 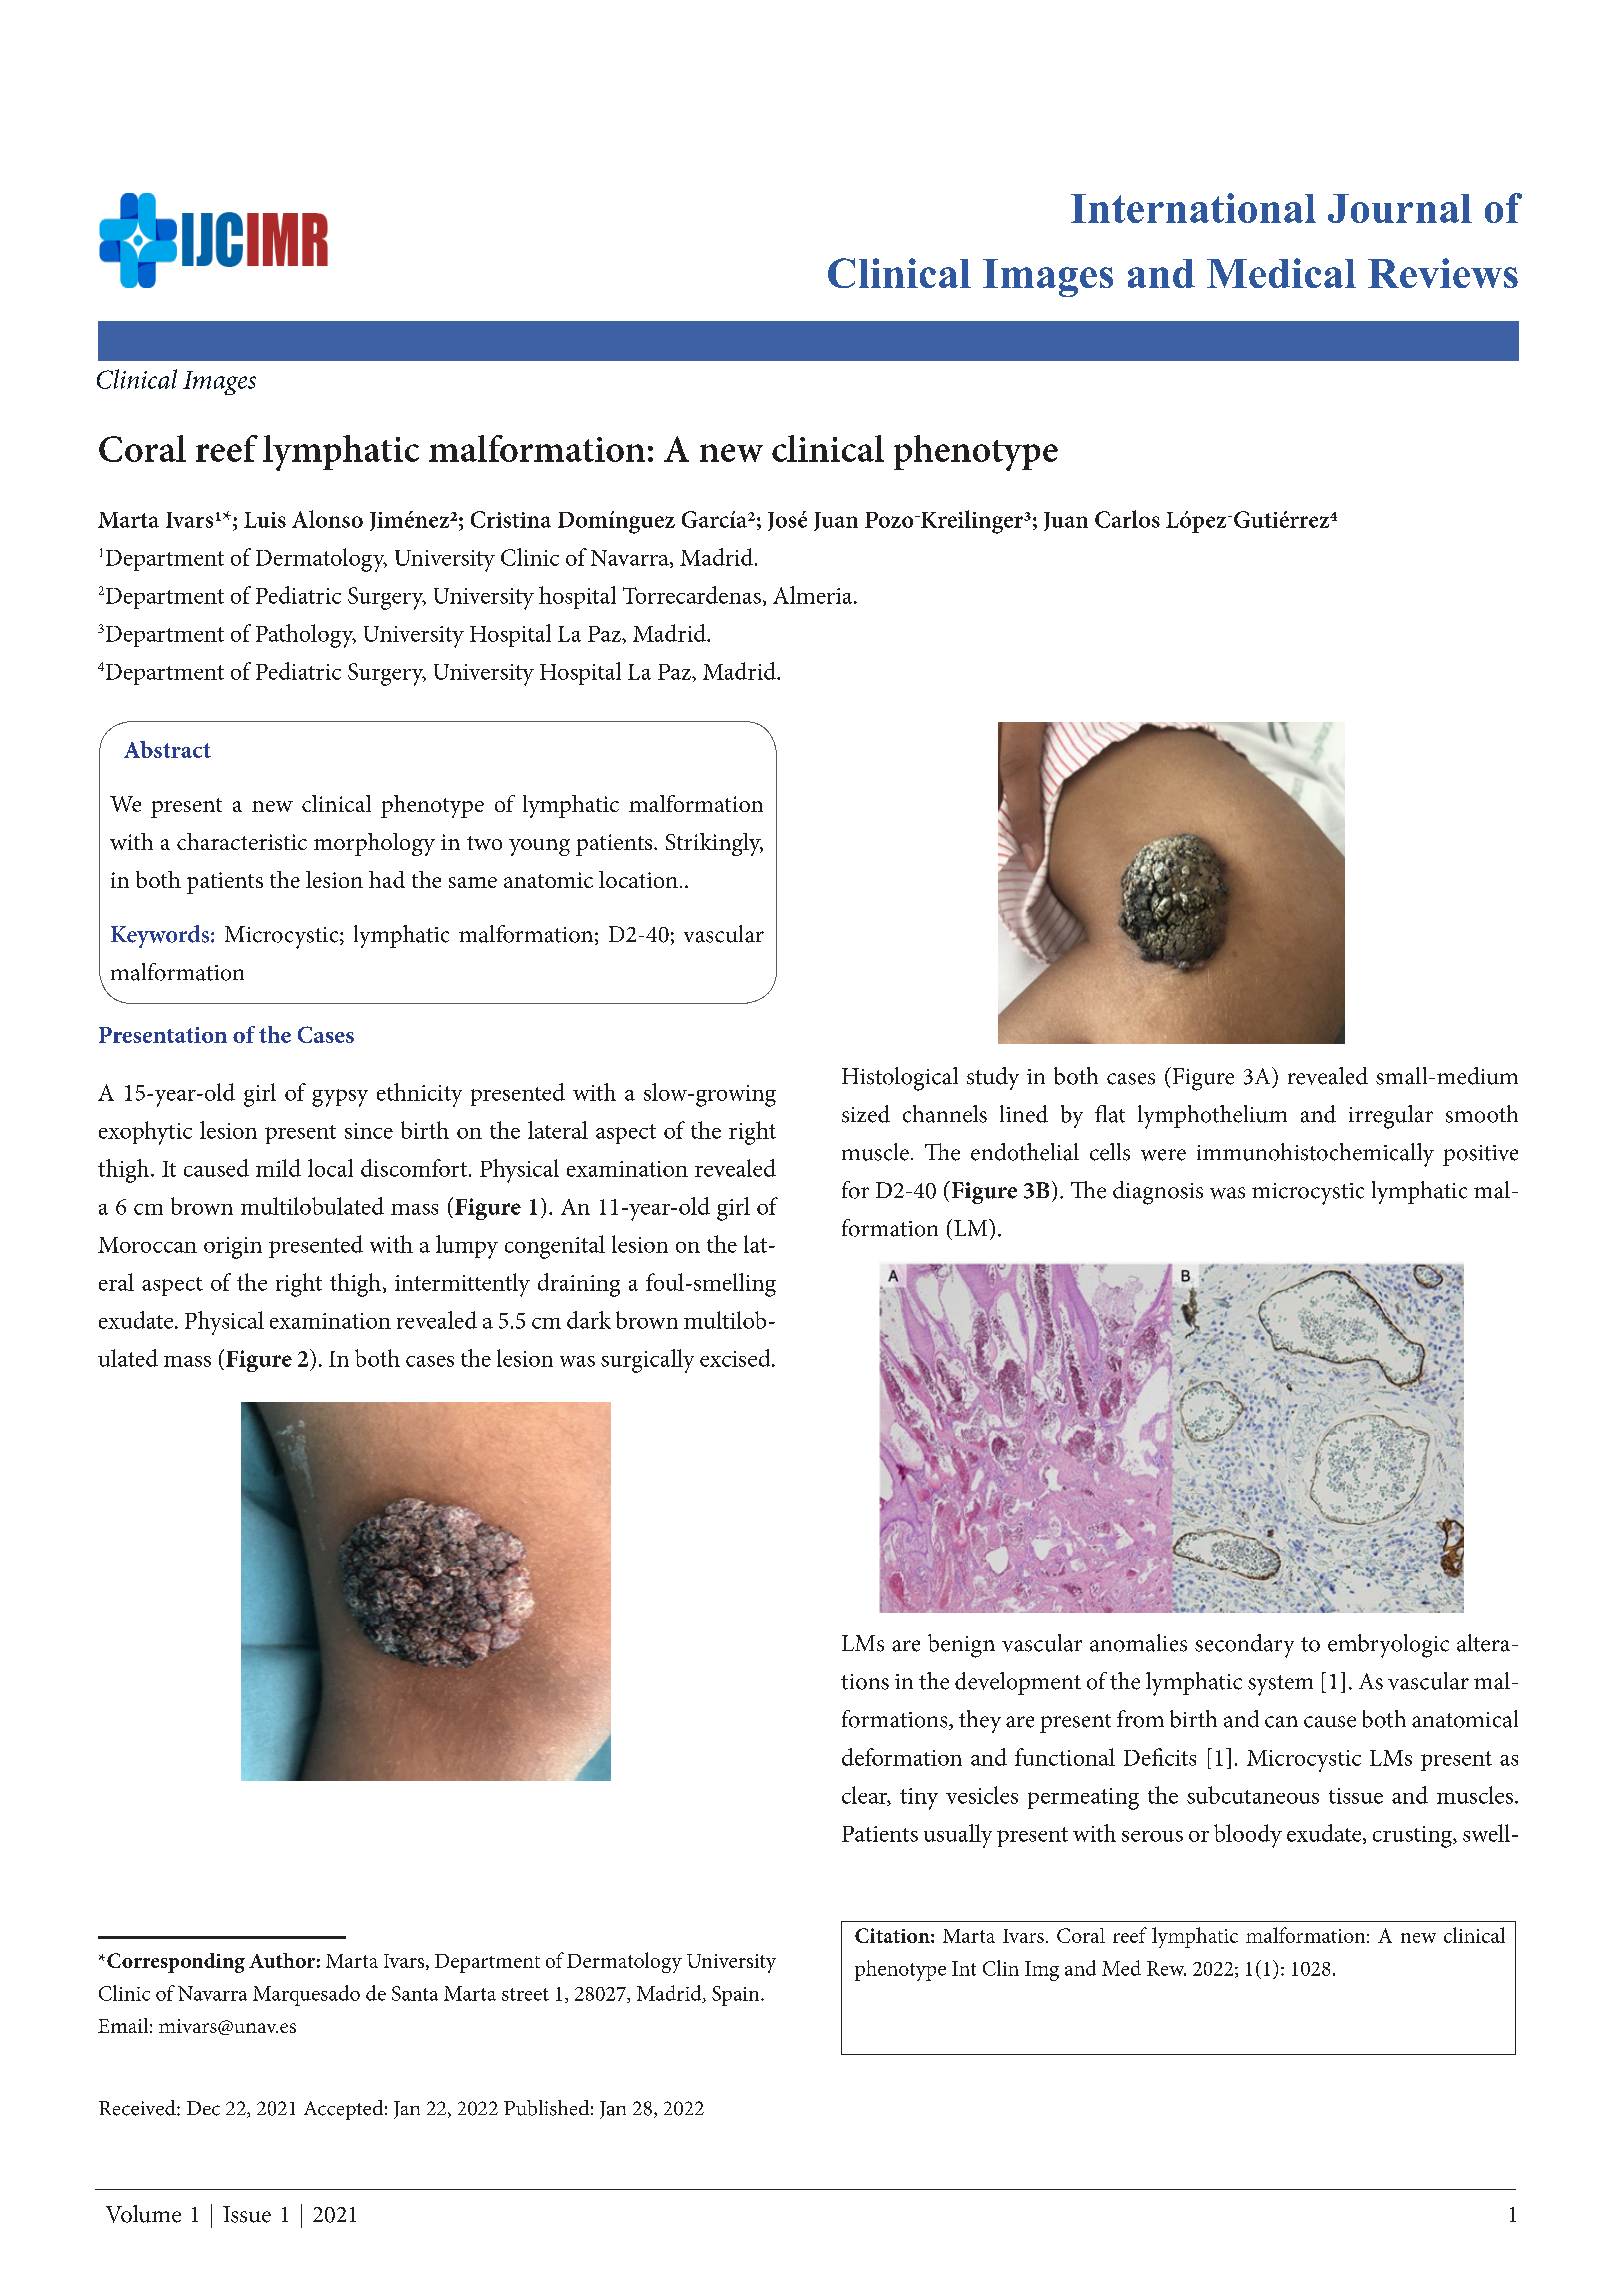 I want to click on Alonso, so click(x=327, y=519).
